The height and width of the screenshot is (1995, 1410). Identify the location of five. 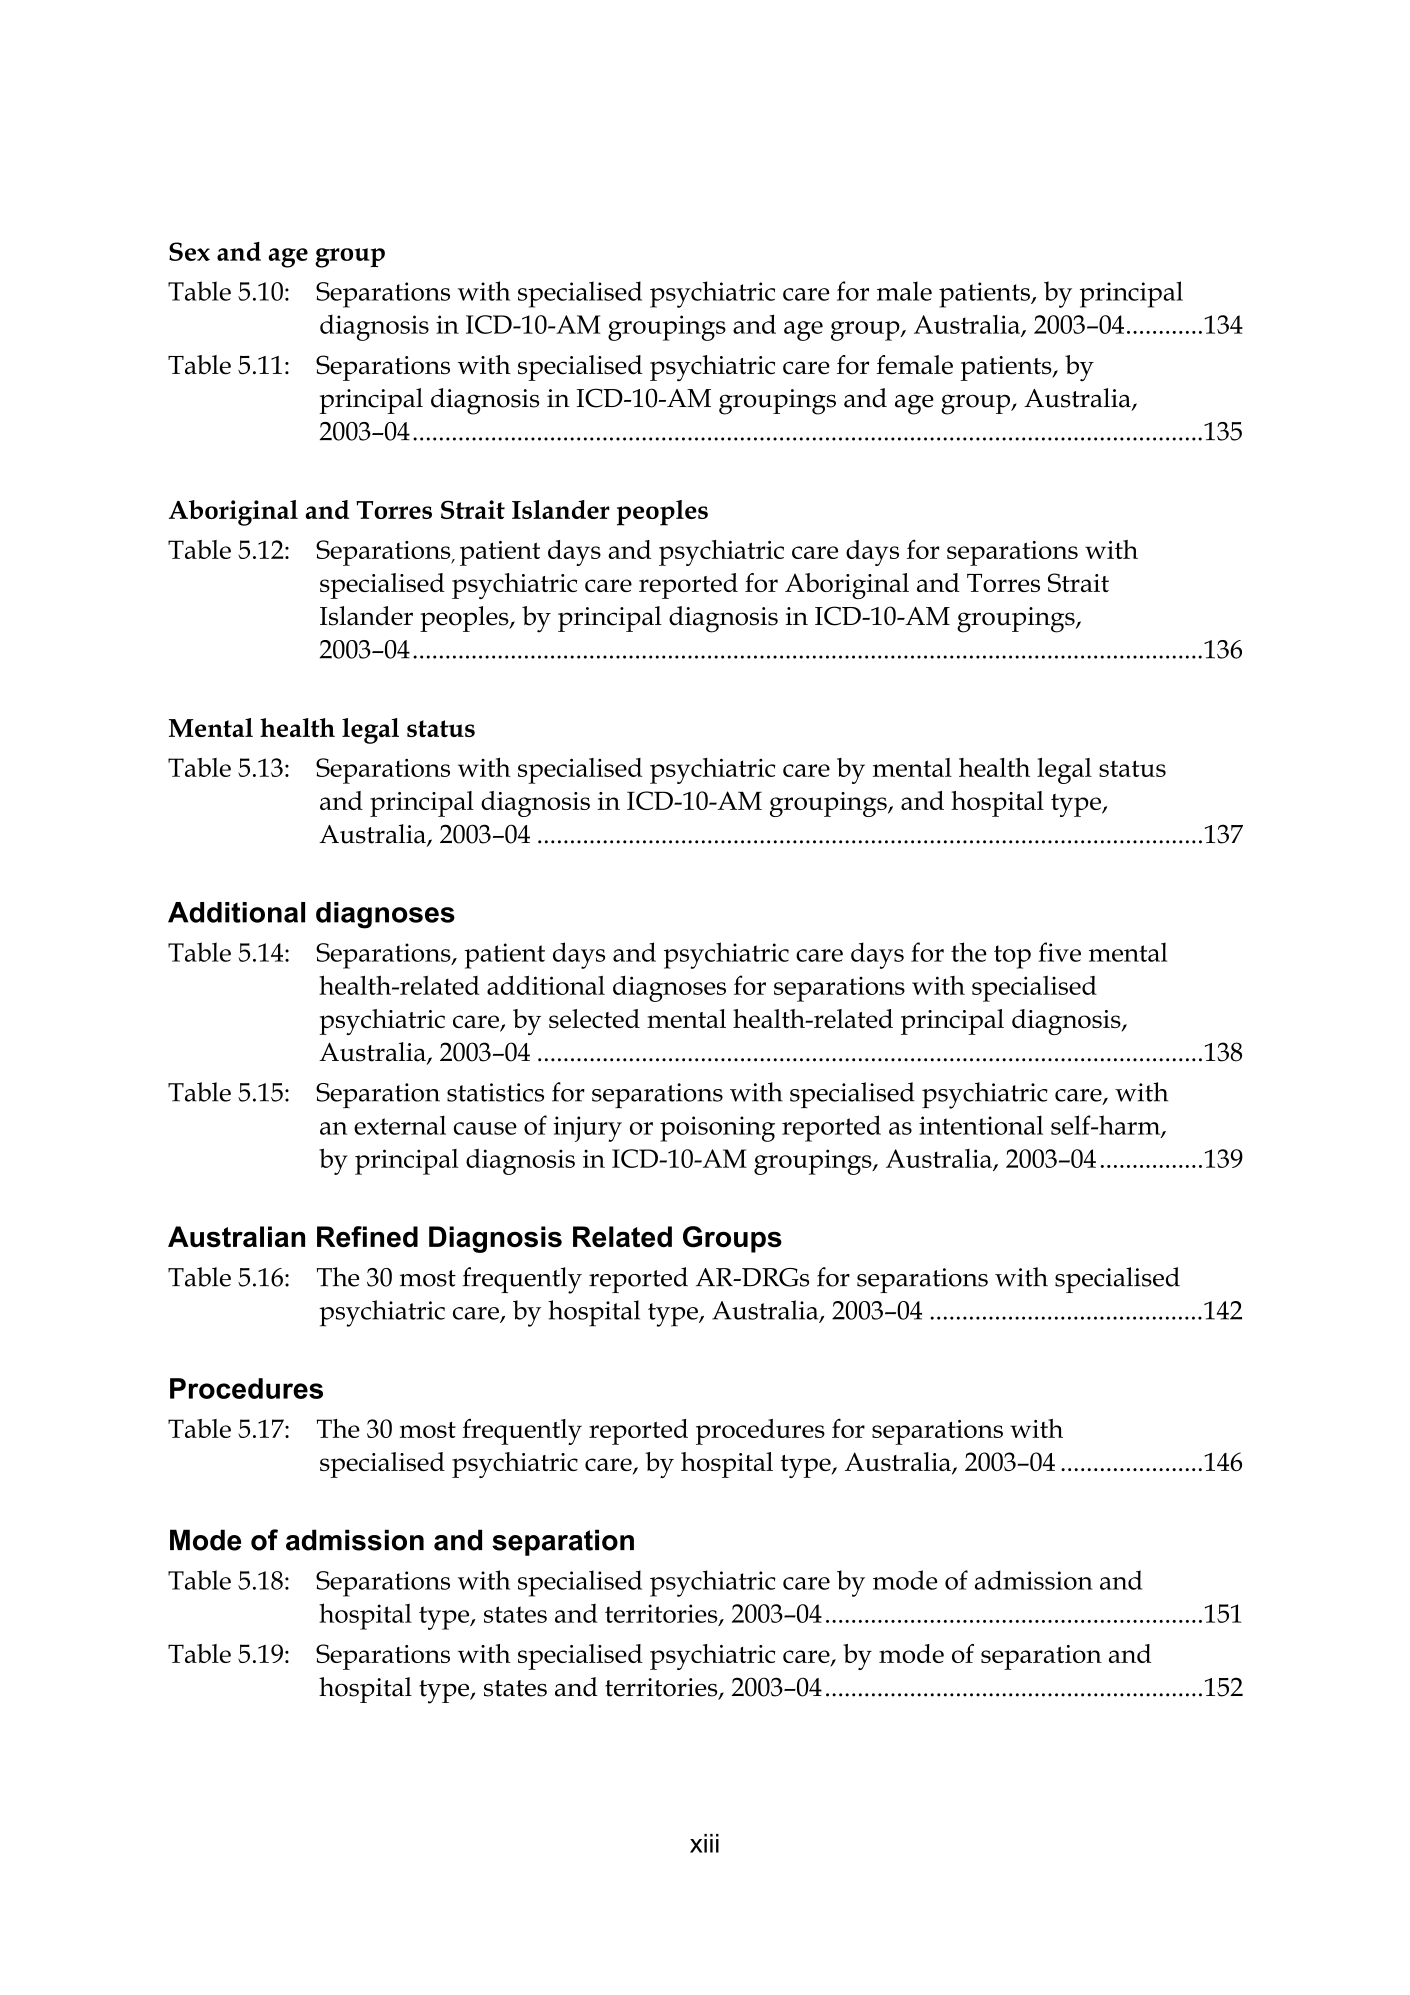
(1059, 952).
